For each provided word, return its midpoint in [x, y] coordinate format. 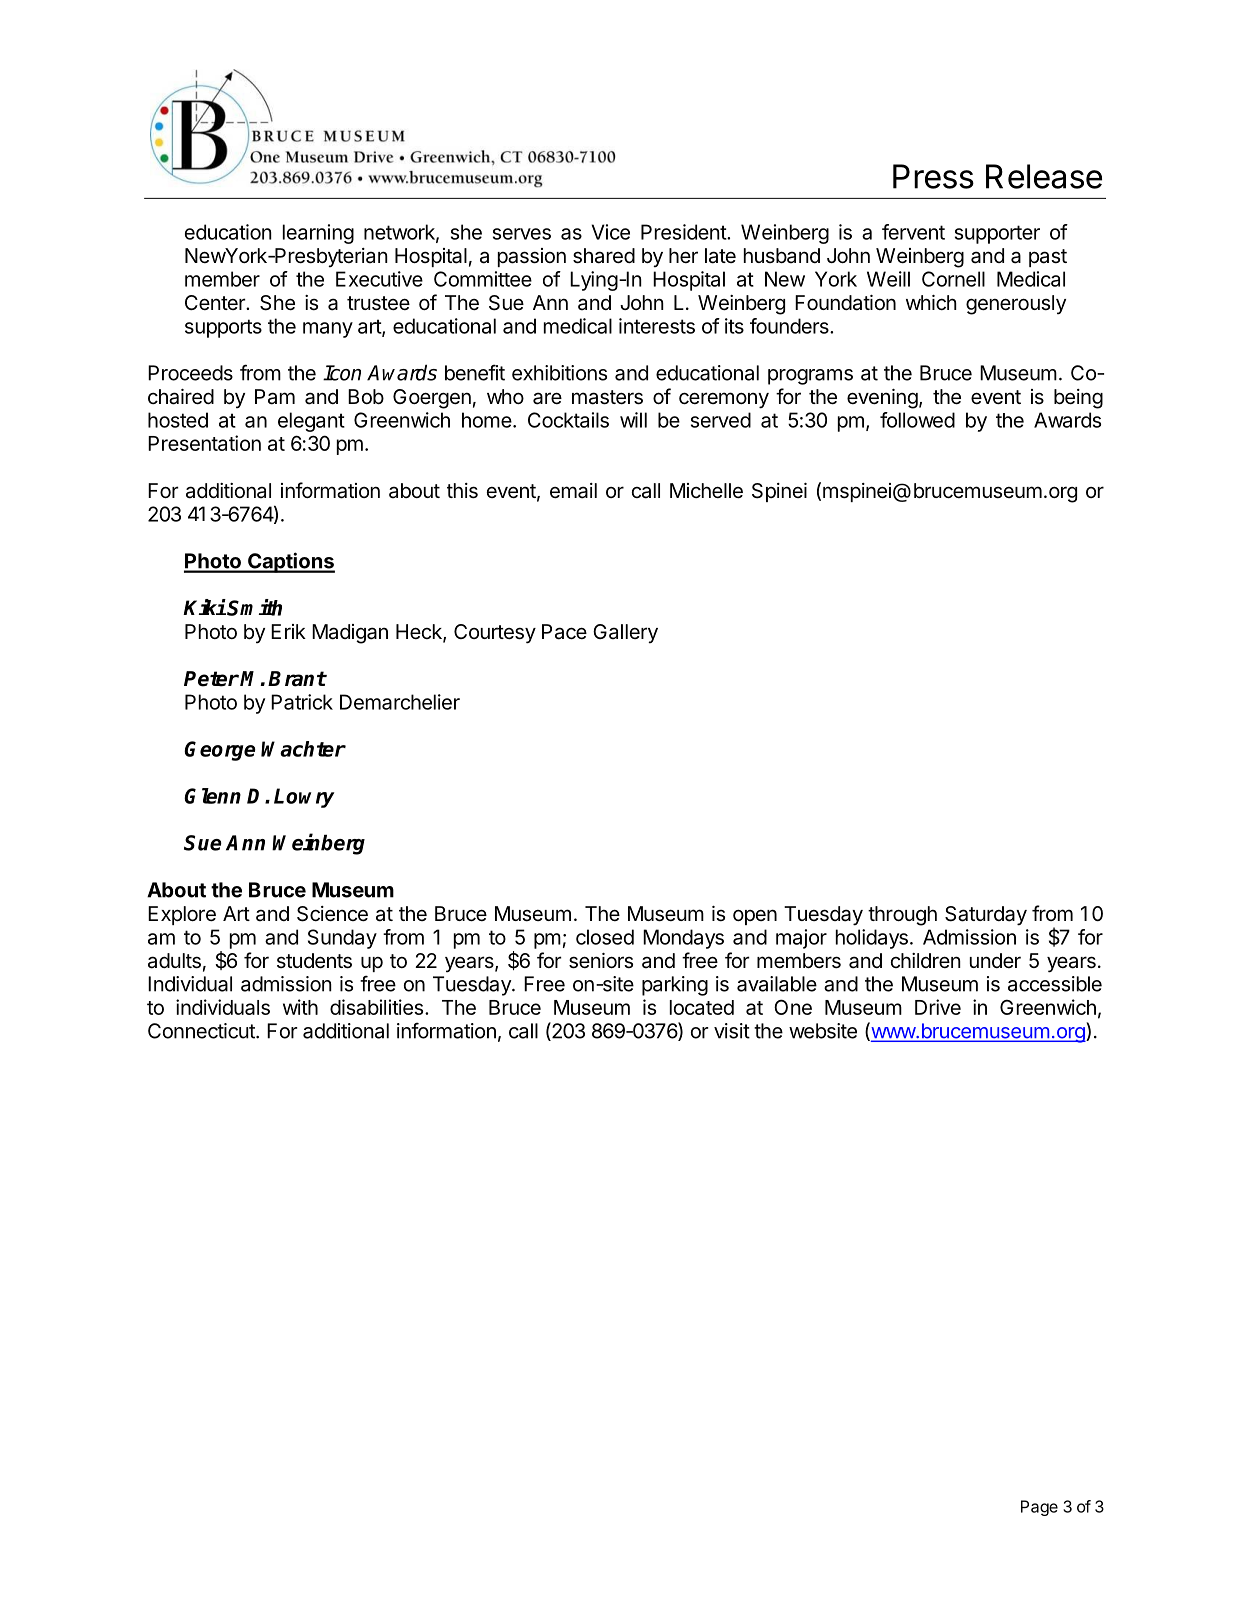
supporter [997, 234]
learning [318, 234]
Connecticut [202, 1031]
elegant [311, 422]
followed [917, 420]
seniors [601, 961]
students [314, 961]
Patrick [302, 702]
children [926, 960]
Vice [610, 232]
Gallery [625, 634]
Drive [938, 1007]
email [573, 491]
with [300, 1007]
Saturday [986, 916]
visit [732, 1031]
